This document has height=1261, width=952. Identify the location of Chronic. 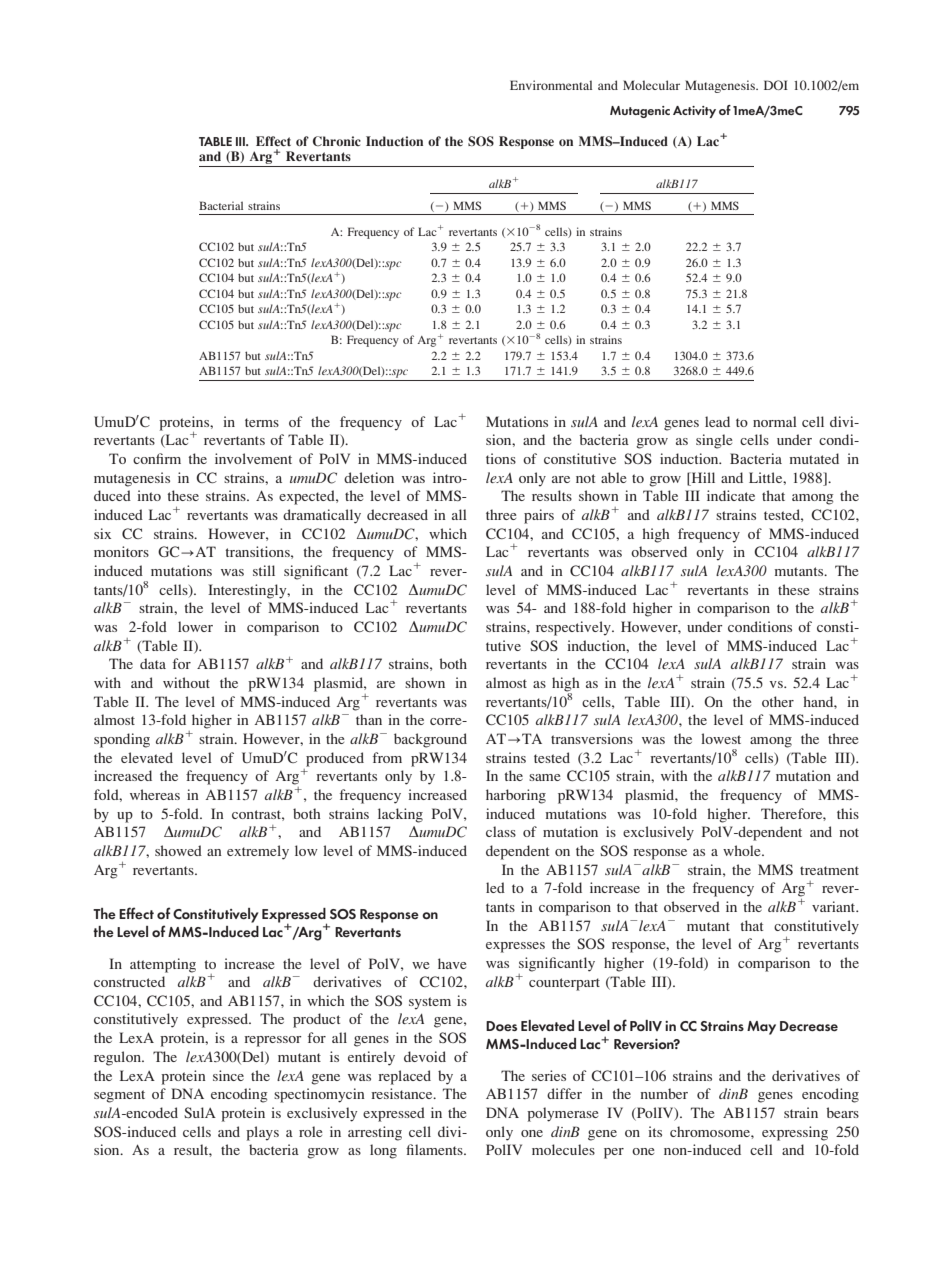
(337, 141).
